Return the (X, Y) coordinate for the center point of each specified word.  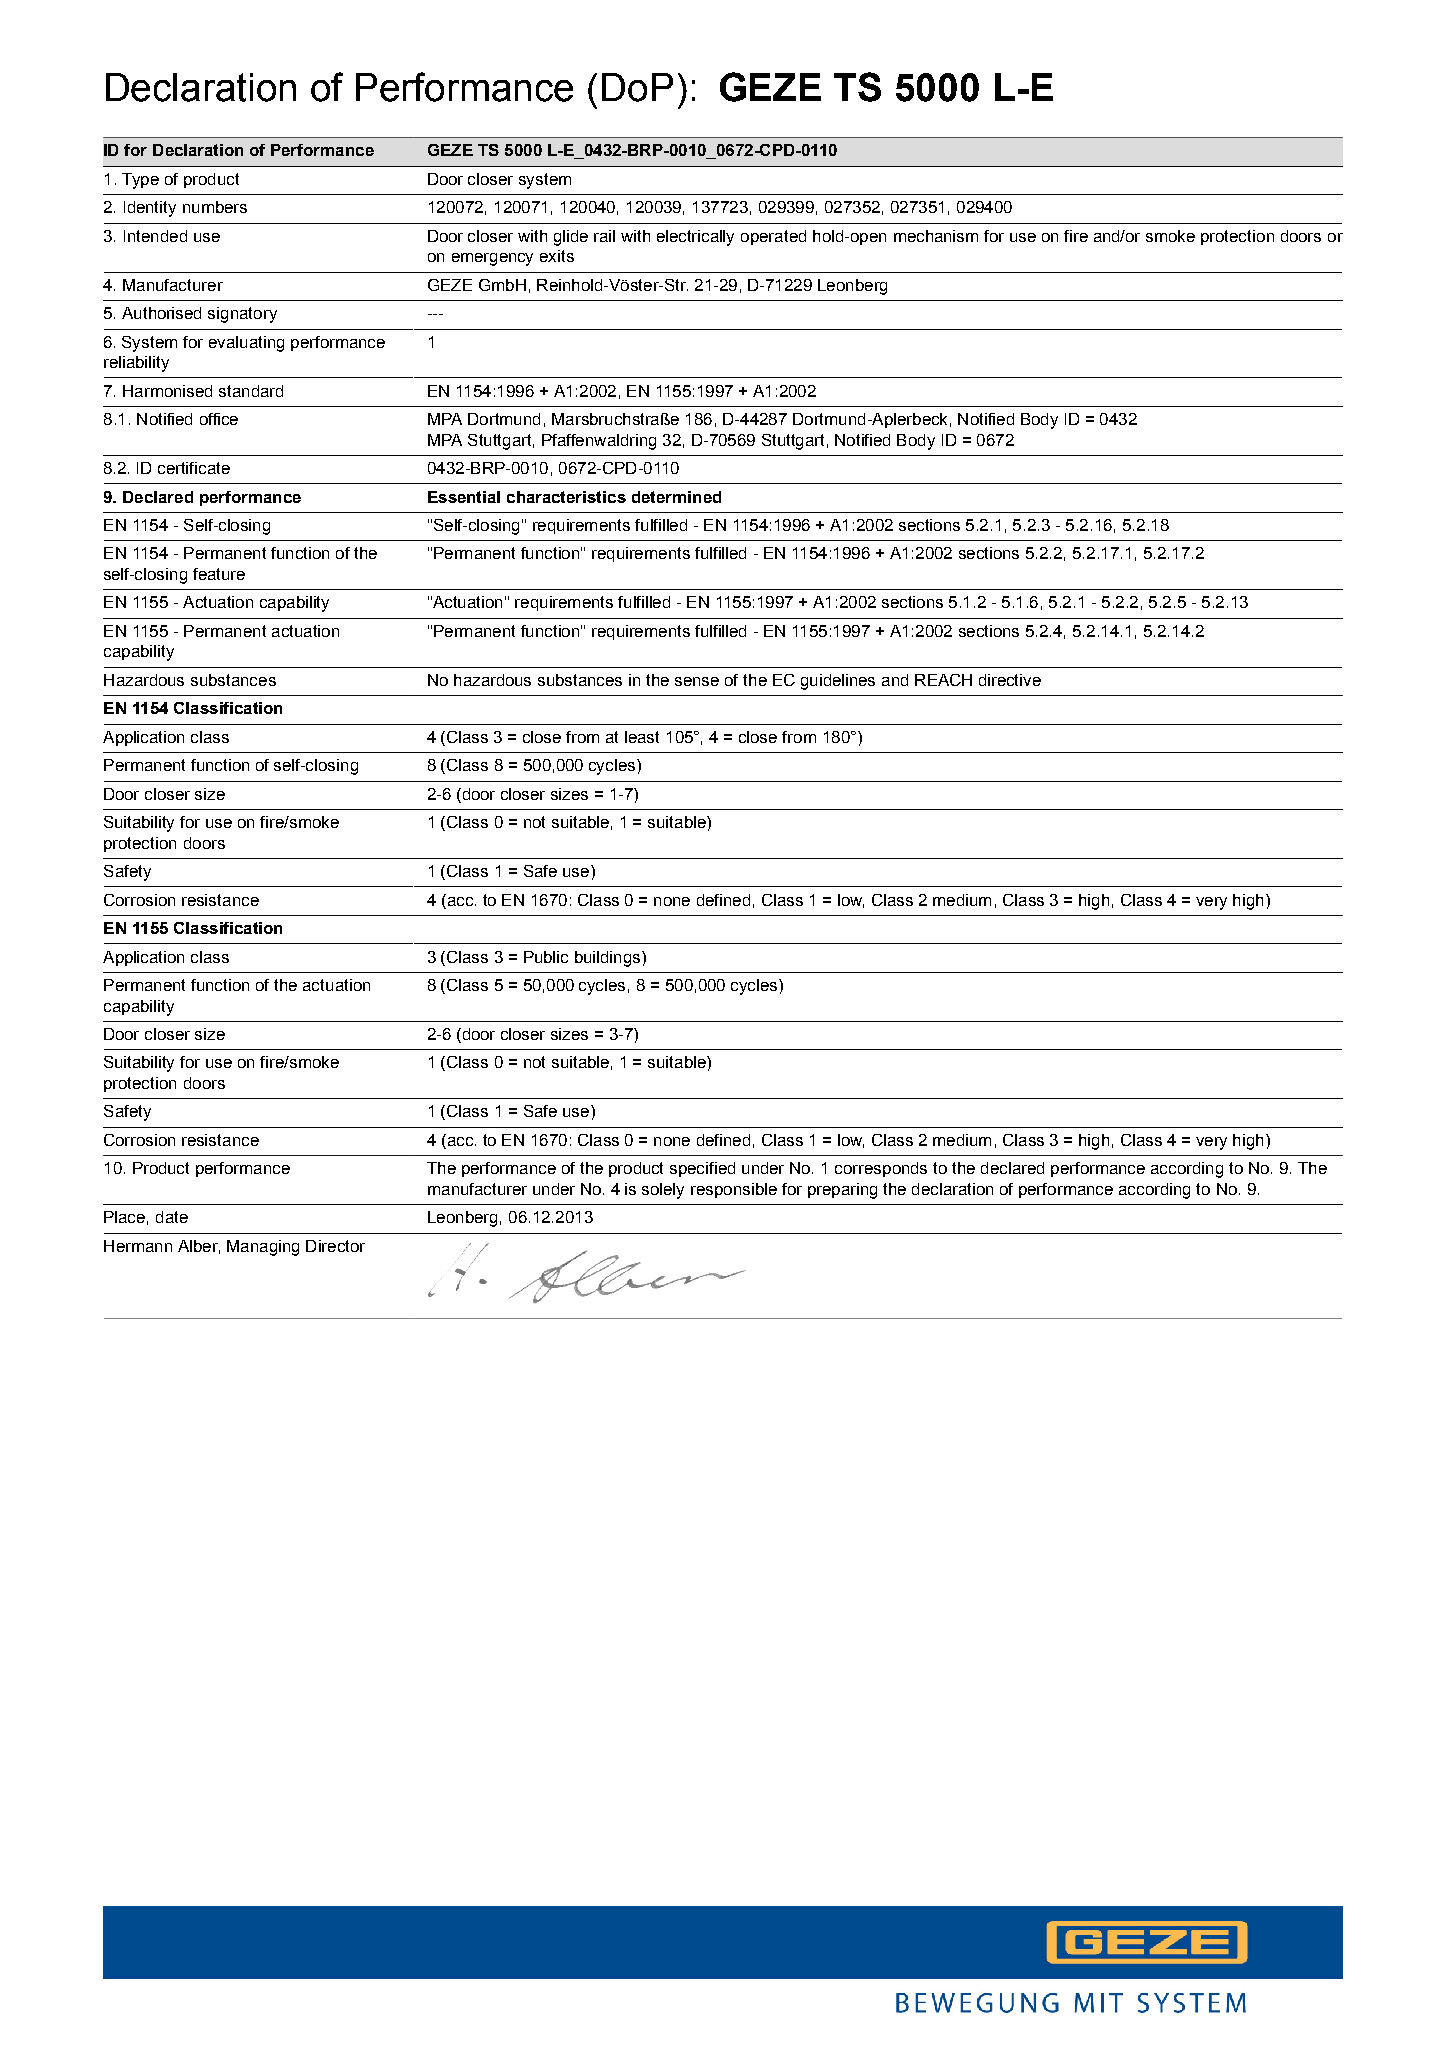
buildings (609, 959)
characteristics (566, 497)
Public (546, 957)
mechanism (936, 236)
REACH (943, 680)
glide (571, 238)
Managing (263, 1248)
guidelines (838, 682)
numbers (215, 207)
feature (219, 574)
